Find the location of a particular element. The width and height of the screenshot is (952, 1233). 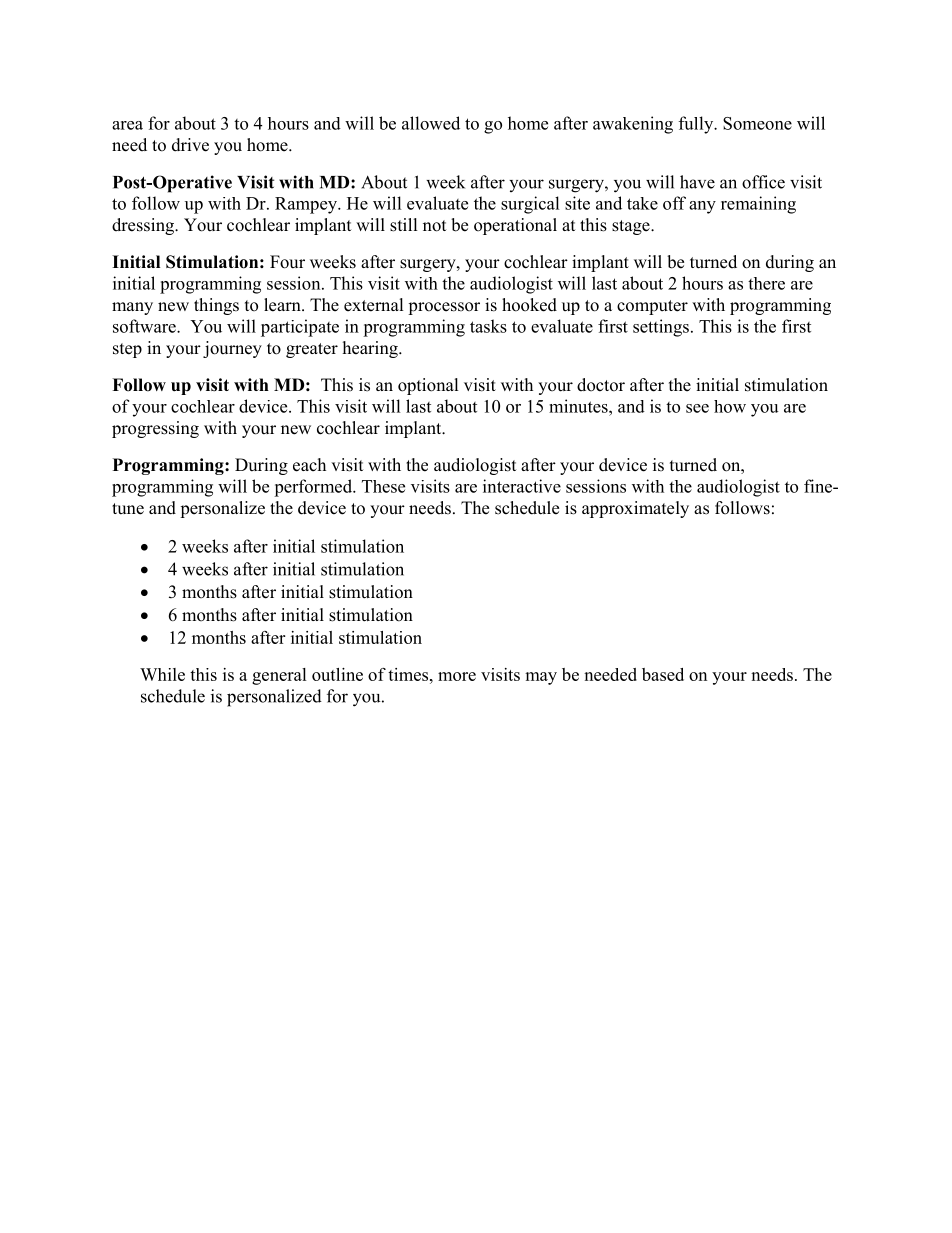

processor is located at coordinates (444, 308).
